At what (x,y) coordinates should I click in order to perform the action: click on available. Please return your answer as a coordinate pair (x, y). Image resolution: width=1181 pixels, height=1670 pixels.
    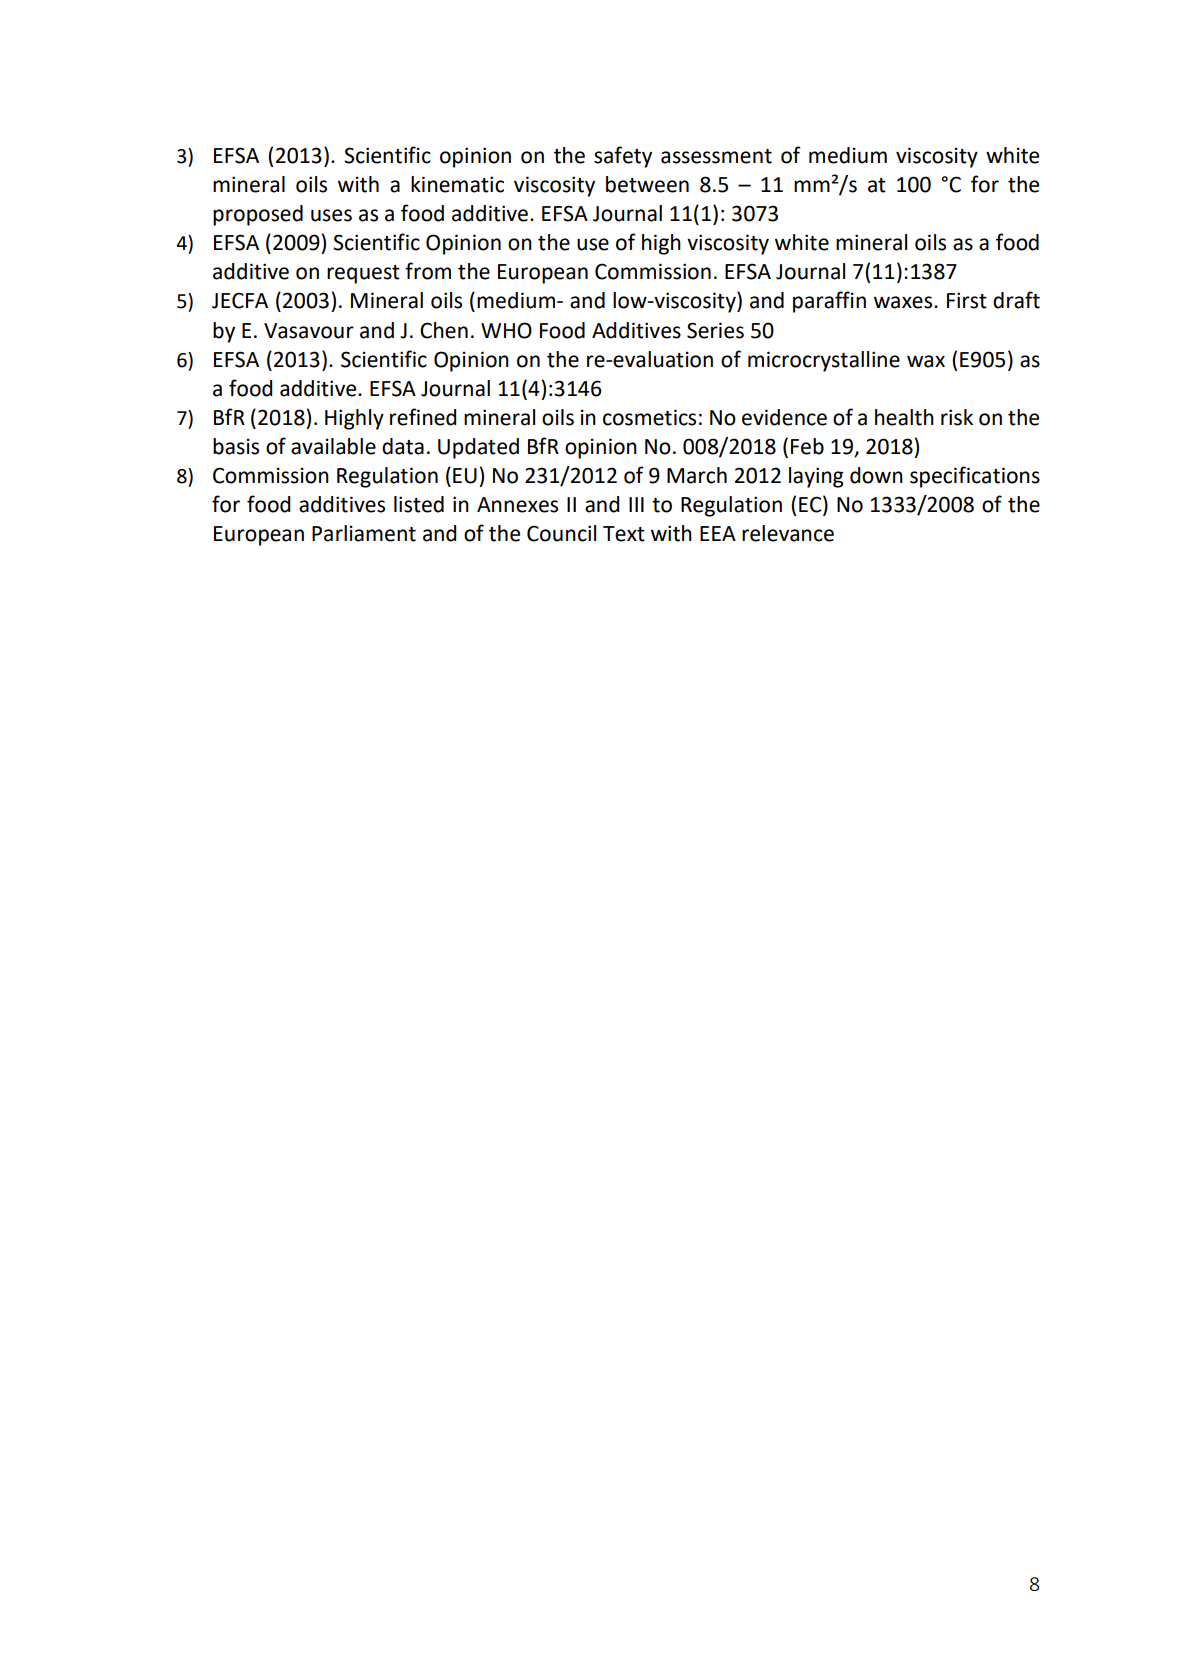
    Looking at the image, I should click on (333, 446).
